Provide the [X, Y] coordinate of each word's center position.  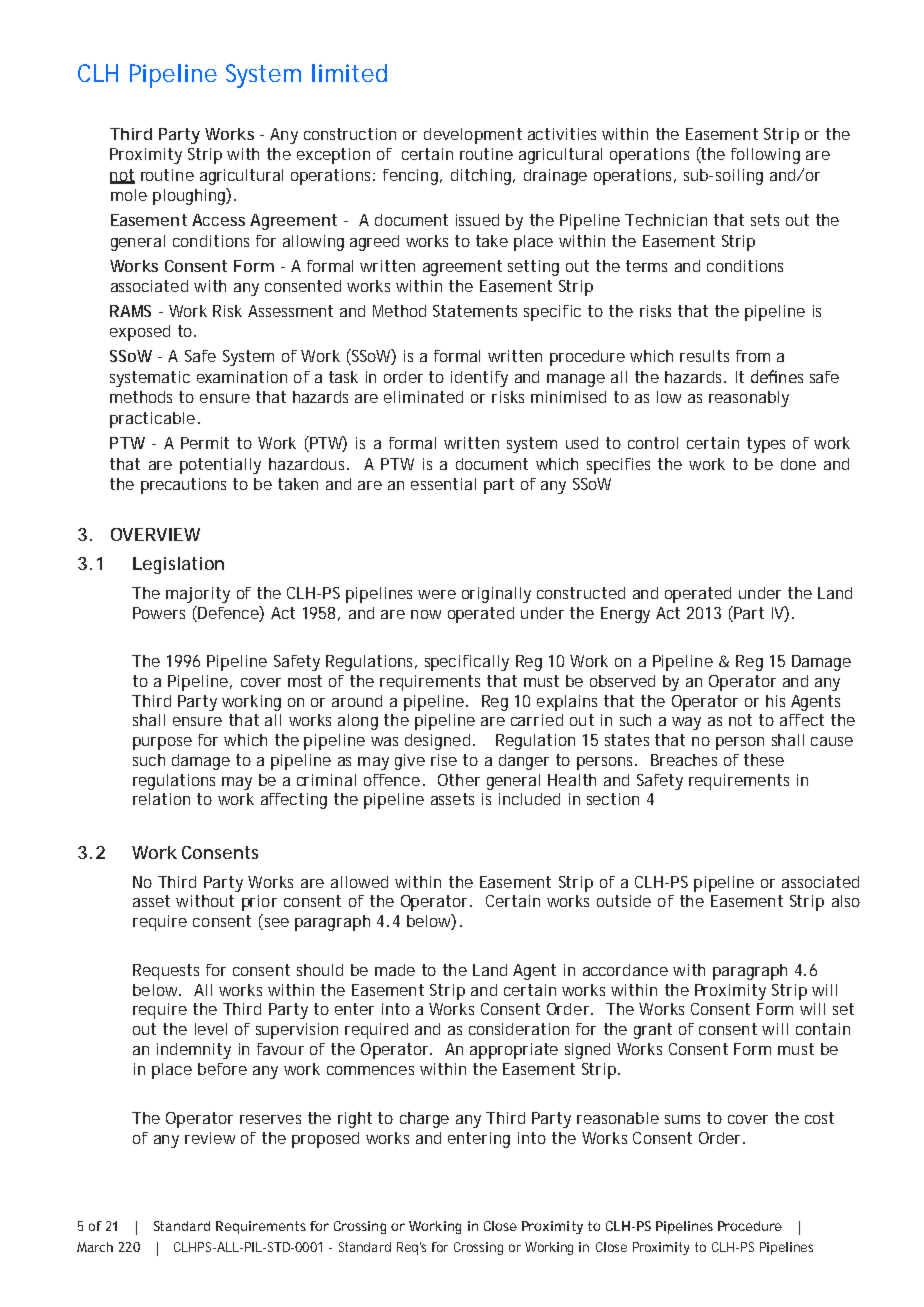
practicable [152, 420]
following [765, 156]
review [210, 1138]
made [395, 970]
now [426, 614]
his [775, 701]
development [473, 136]
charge [424, 1120]
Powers [159, 613]
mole [129, 195]
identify [479, 379]
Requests [166, 972]
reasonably [749, 399]
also [846, 901]
